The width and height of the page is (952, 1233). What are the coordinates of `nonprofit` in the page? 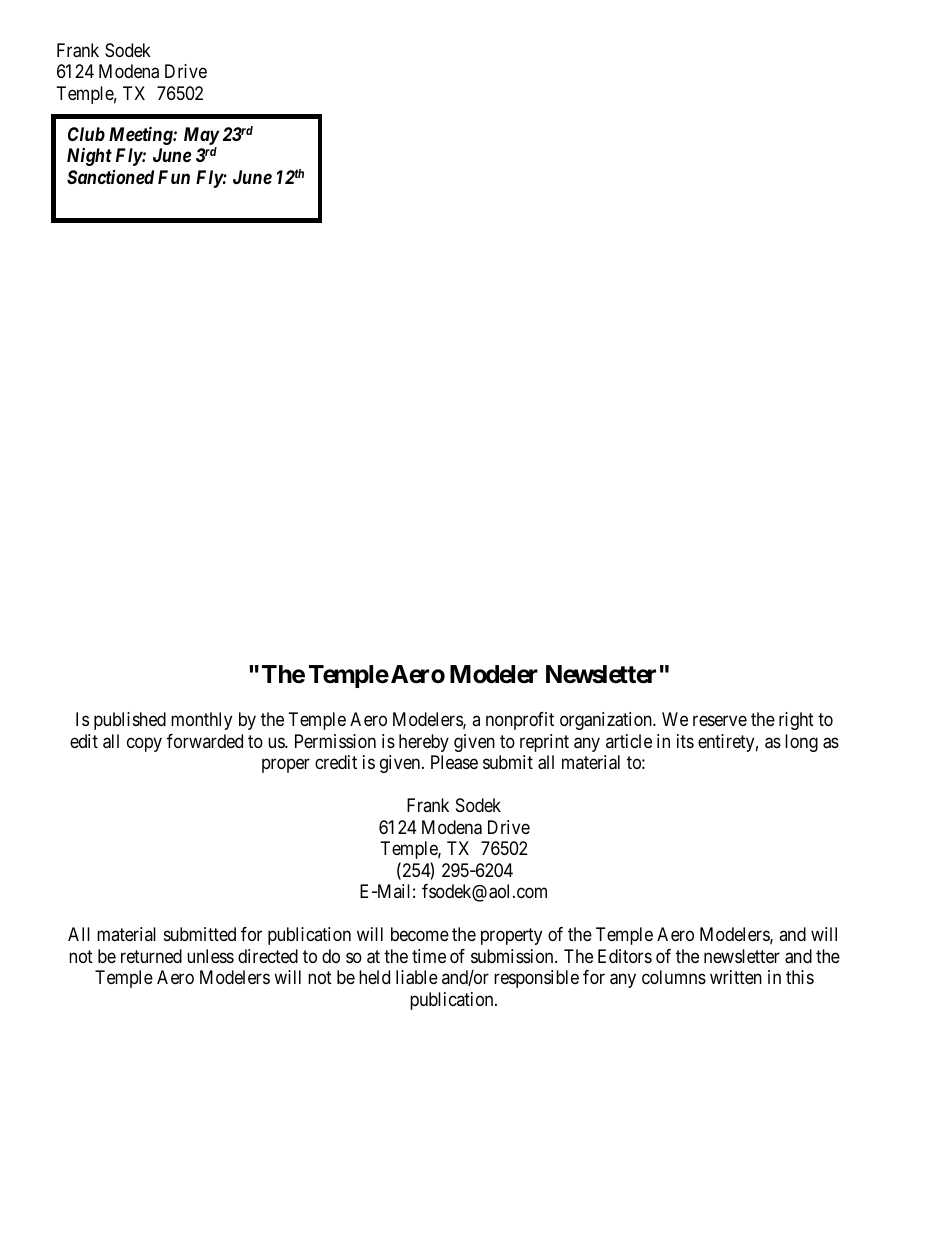 It's located at (520, 721).
